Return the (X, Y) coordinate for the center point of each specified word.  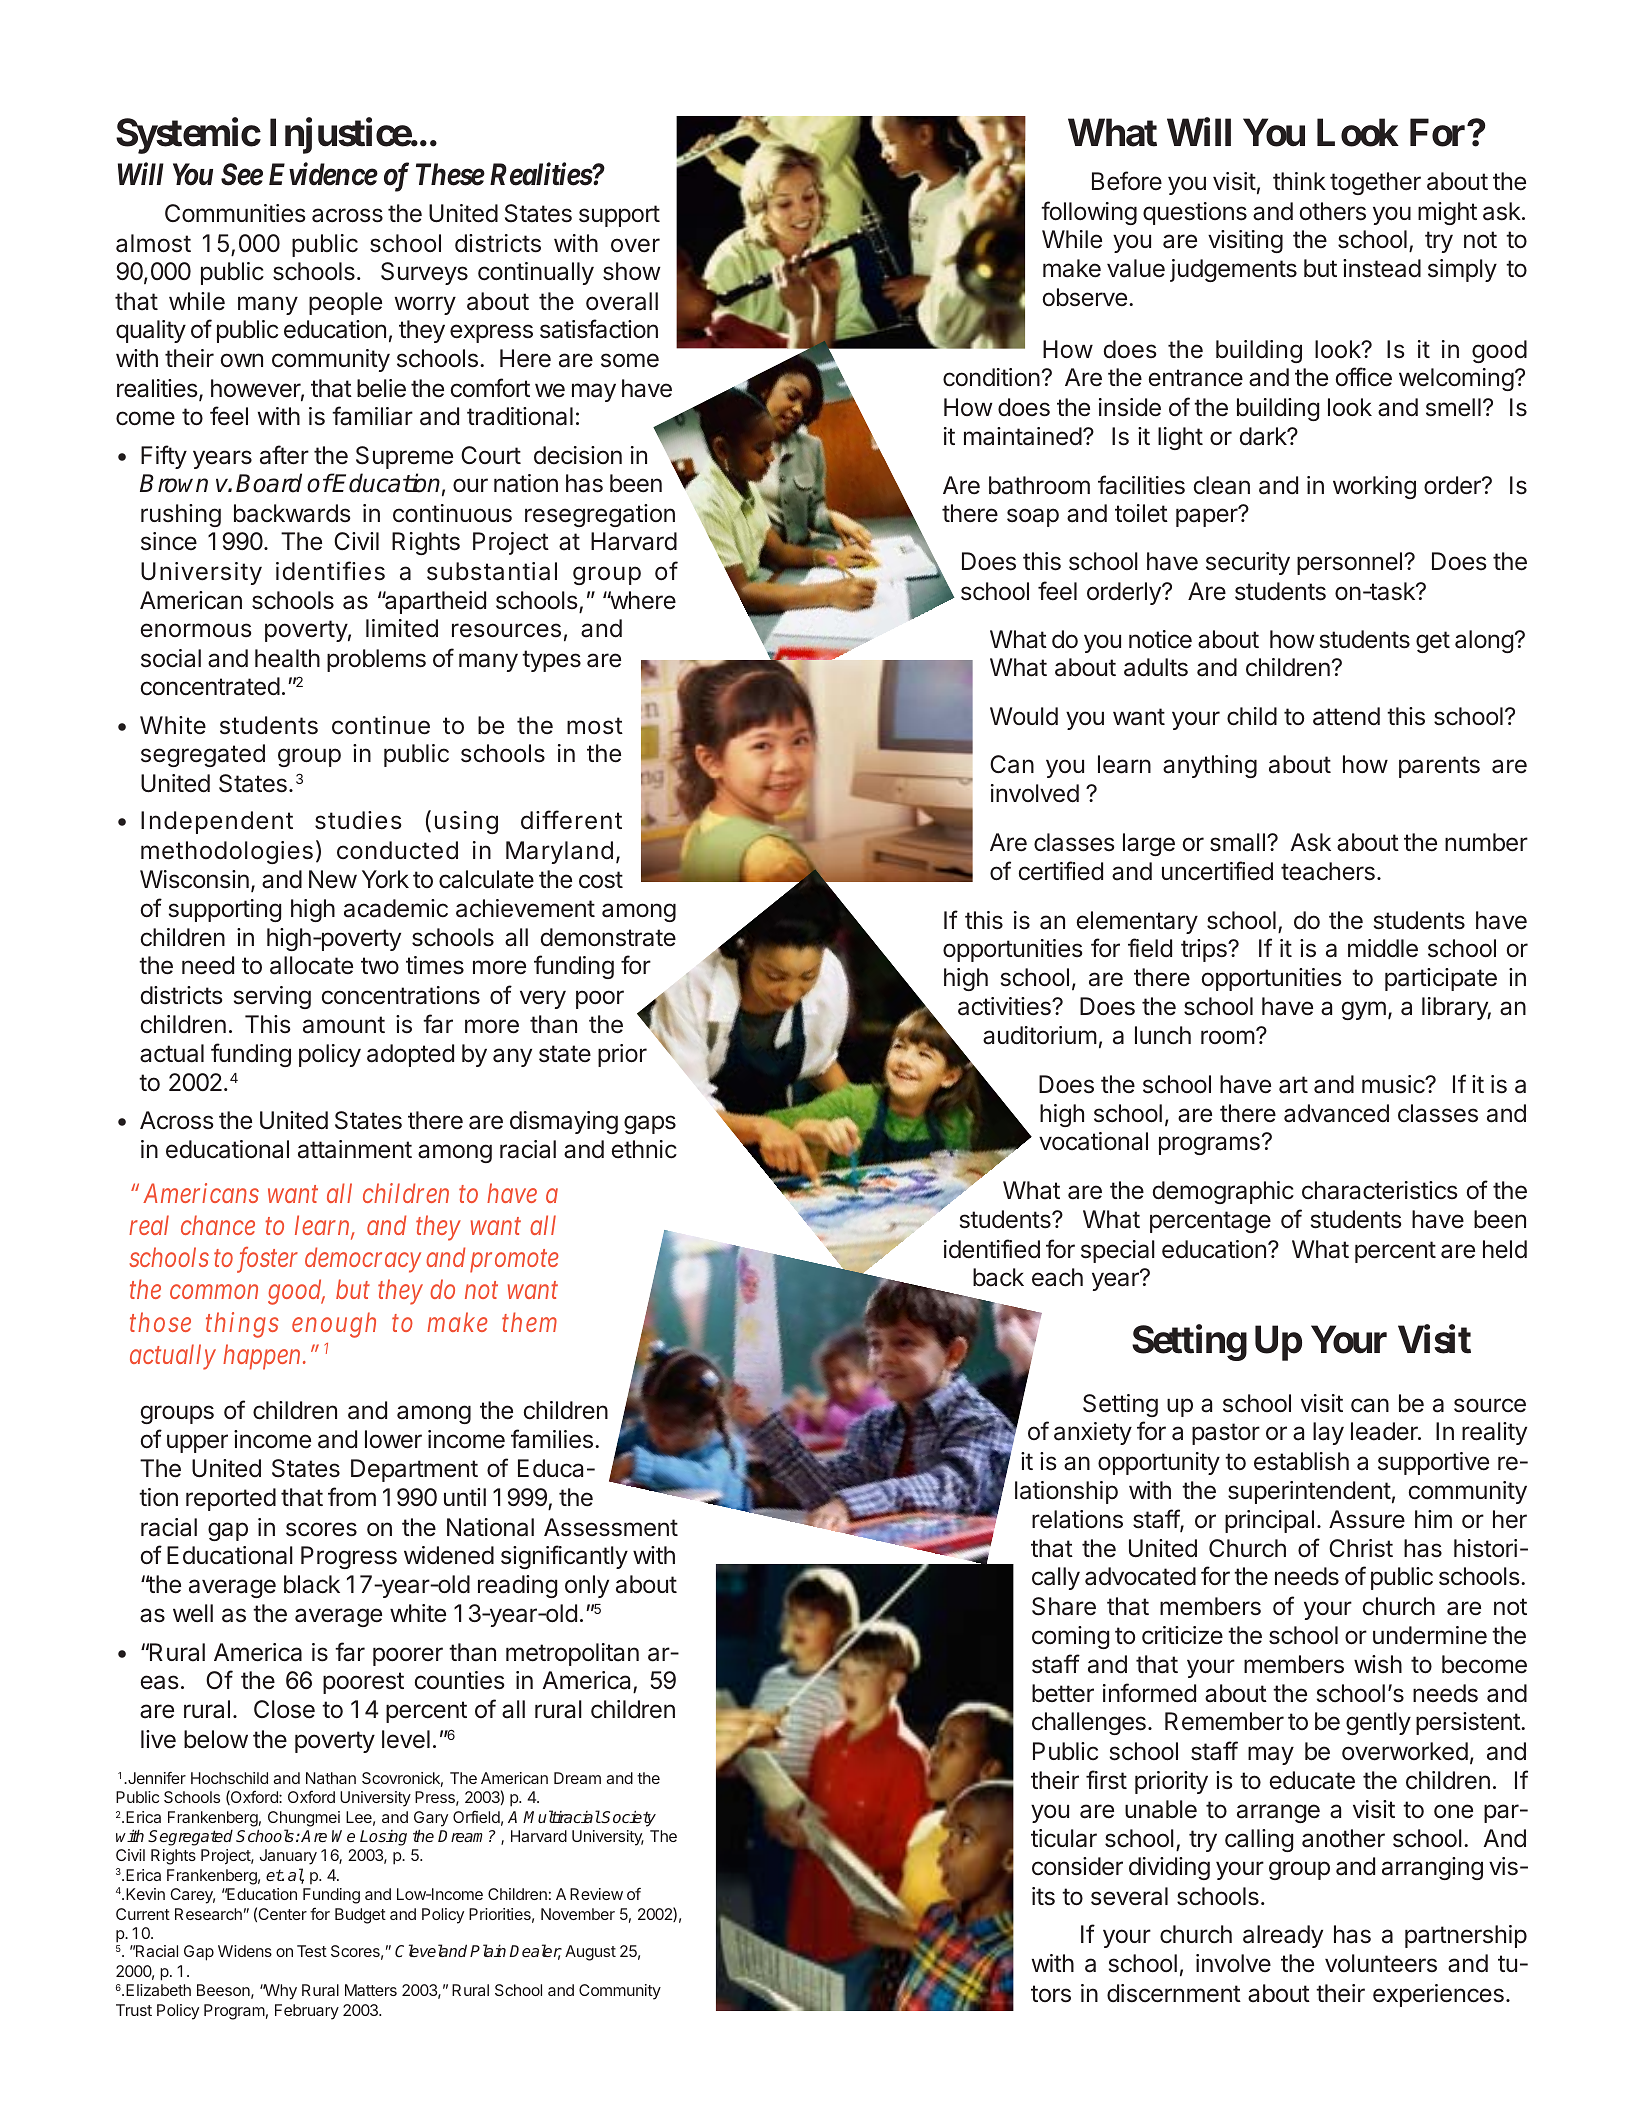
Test (312, 1951)
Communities (235, 213)
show (632, 271)
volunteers (1381, 1963)
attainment (355, 1149)
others (1332, 211)
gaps (650, 1124)
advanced (1336, 1113)
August (590, 1953)
